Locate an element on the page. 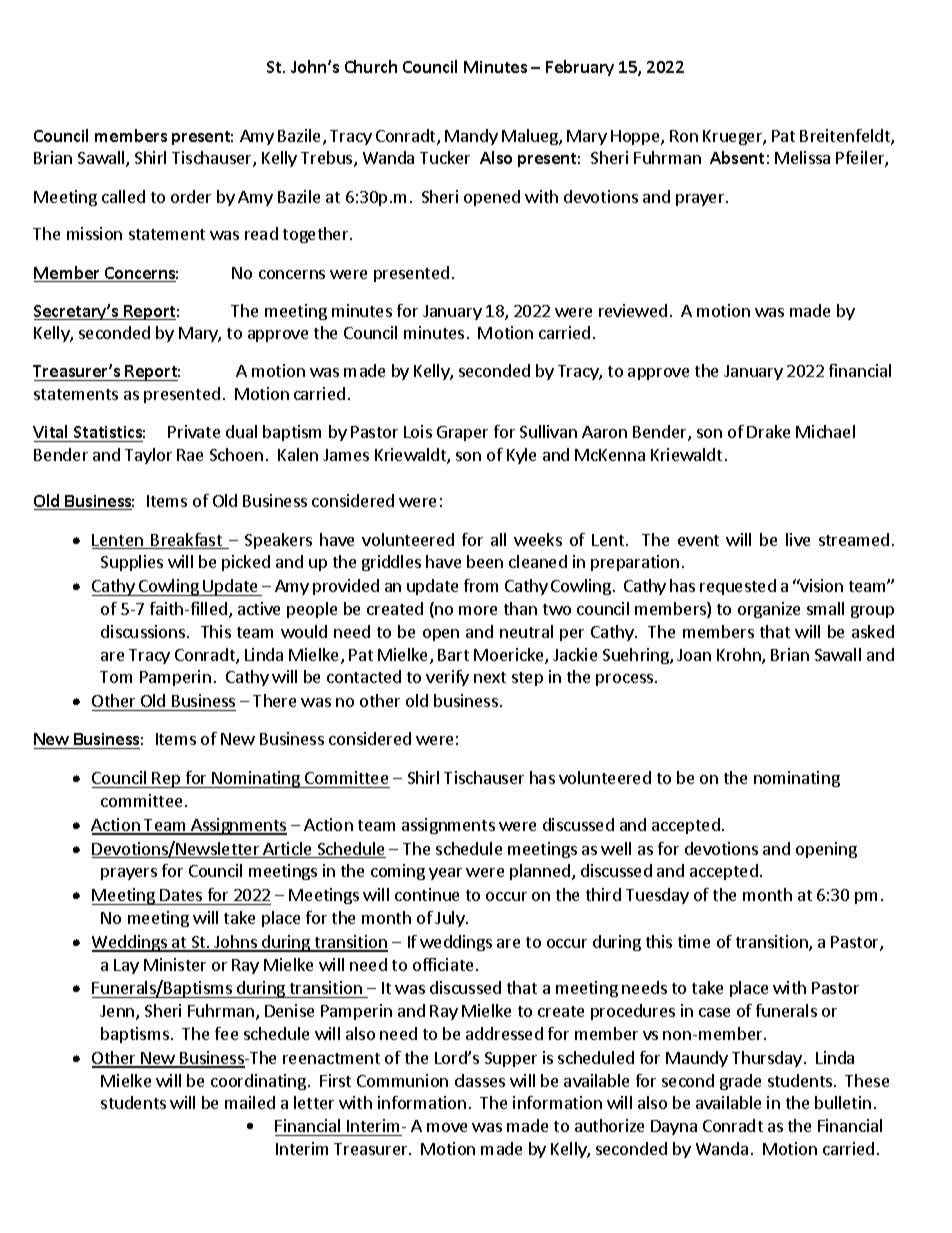 This page has height=1233, width=952. Mandy is located at coordinates (471, 137).
